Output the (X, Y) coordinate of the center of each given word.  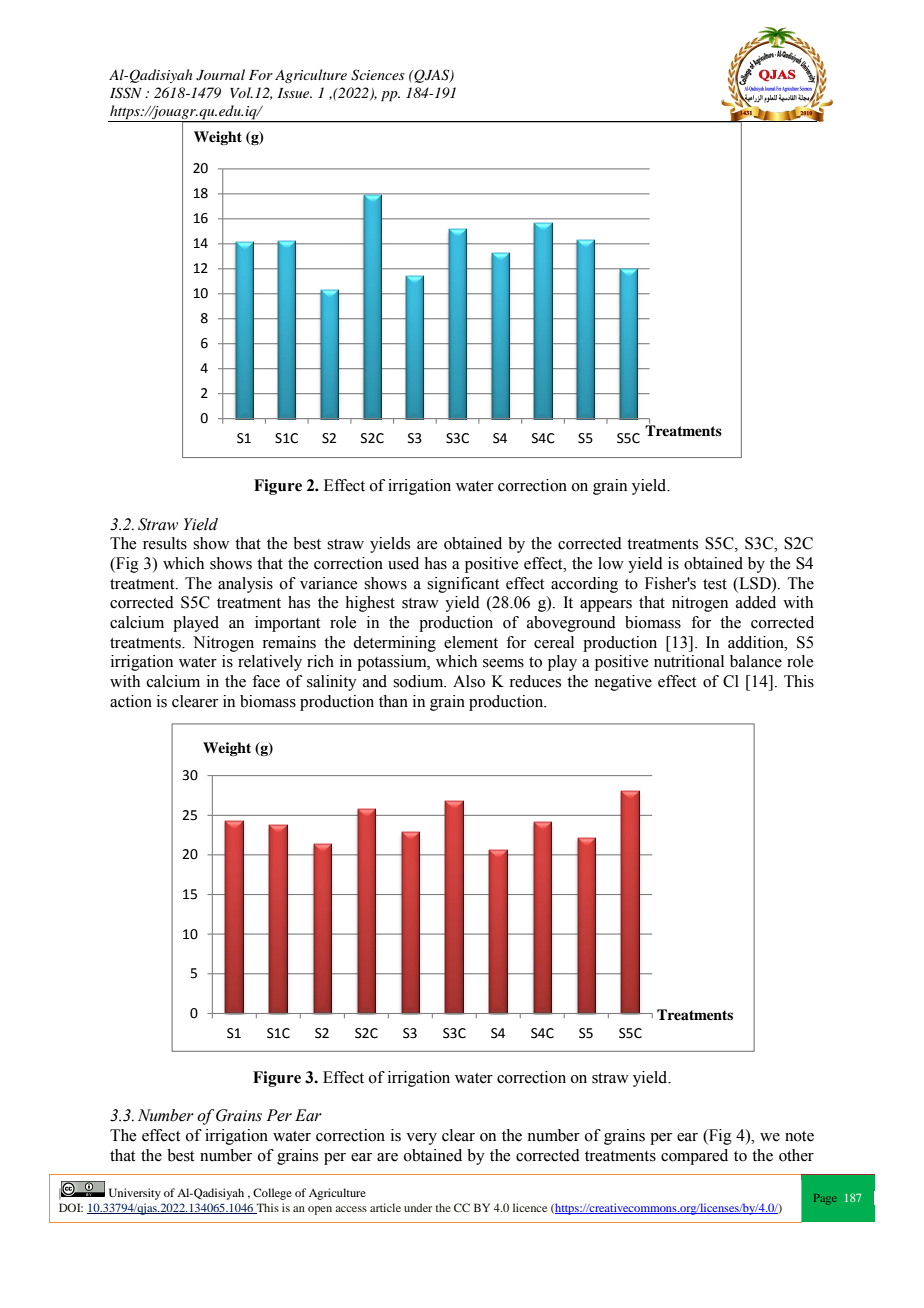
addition (757, 642)
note (799, 1136)
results (165, 543)
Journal (220, 75)
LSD (755, 583)
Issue (295, 93)
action (131, 701)
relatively (270, 663)
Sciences (378, 75)
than (393, 701)
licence (530, 1207)
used (403, 563)
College (272, 1194)
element (471, 642)
